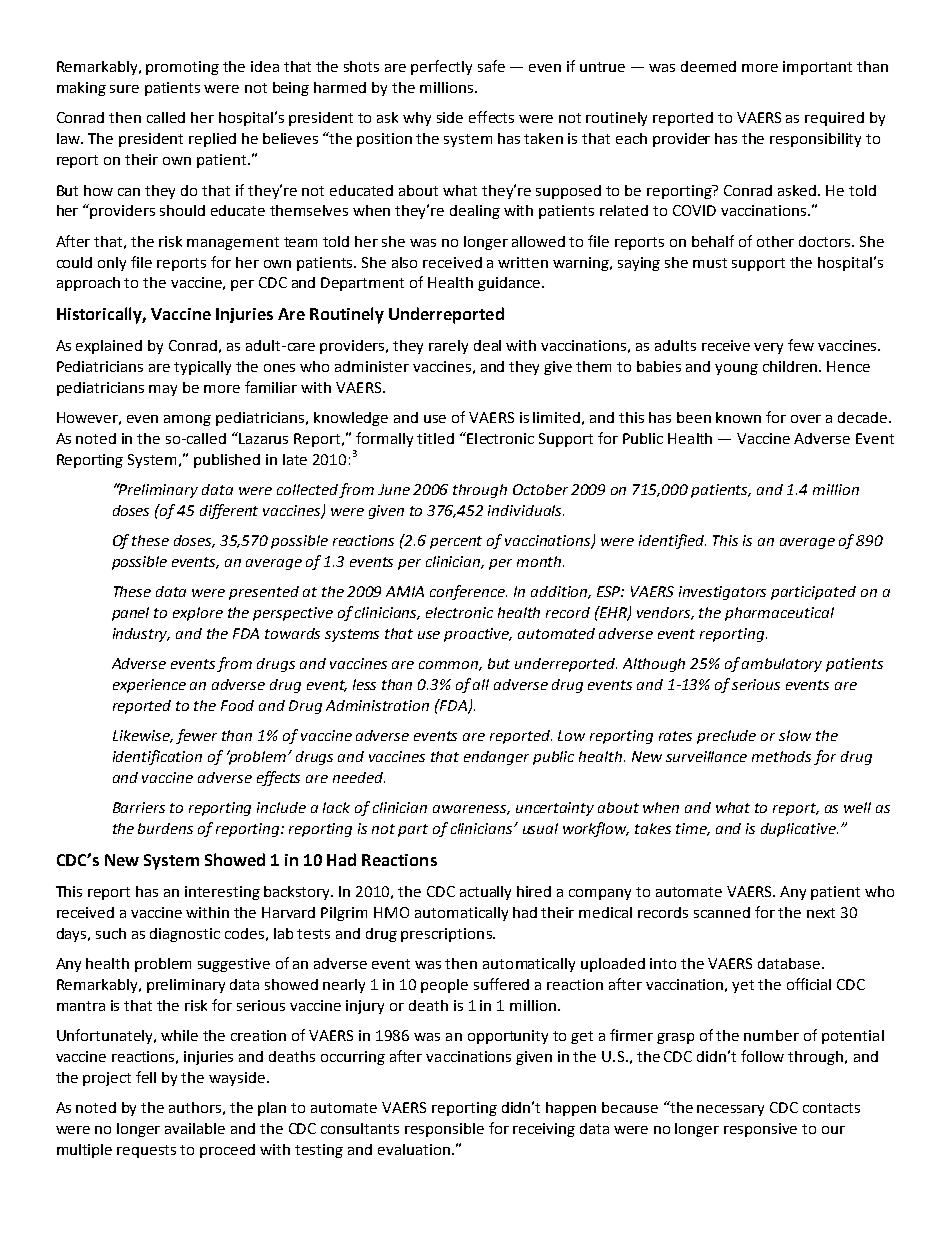 Image resolution: width=952 pixels, height=1233 pixels. I want to click on explore, so click(198, 614).
